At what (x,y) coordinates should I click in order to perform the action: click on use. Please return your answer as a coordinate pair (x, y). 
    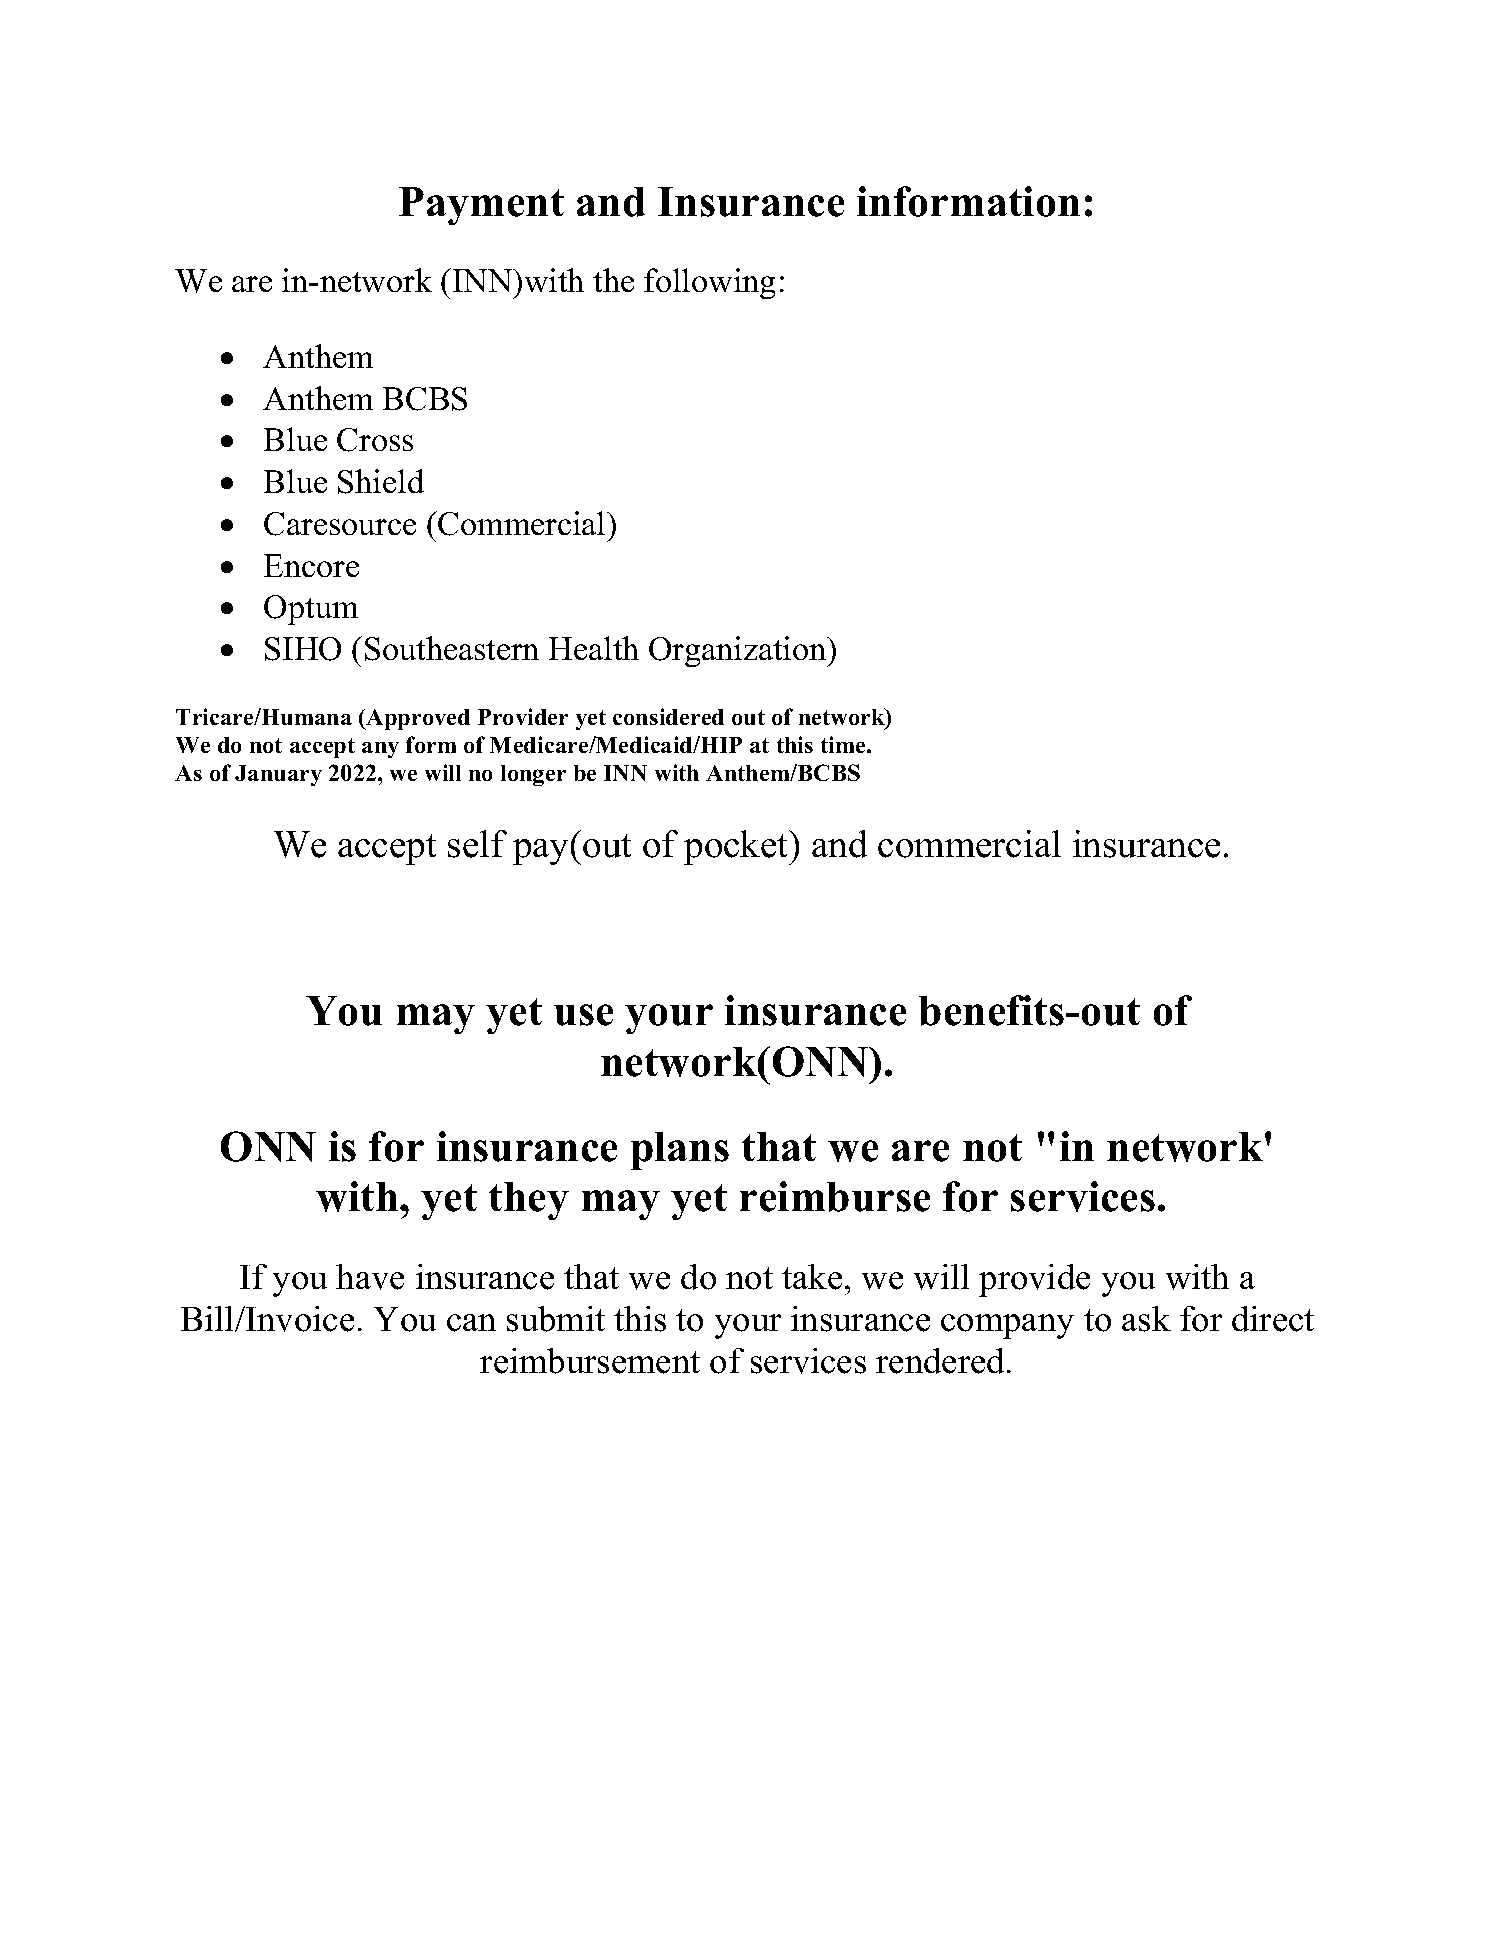
    Looking at the image, I should click on (583, 1015).
